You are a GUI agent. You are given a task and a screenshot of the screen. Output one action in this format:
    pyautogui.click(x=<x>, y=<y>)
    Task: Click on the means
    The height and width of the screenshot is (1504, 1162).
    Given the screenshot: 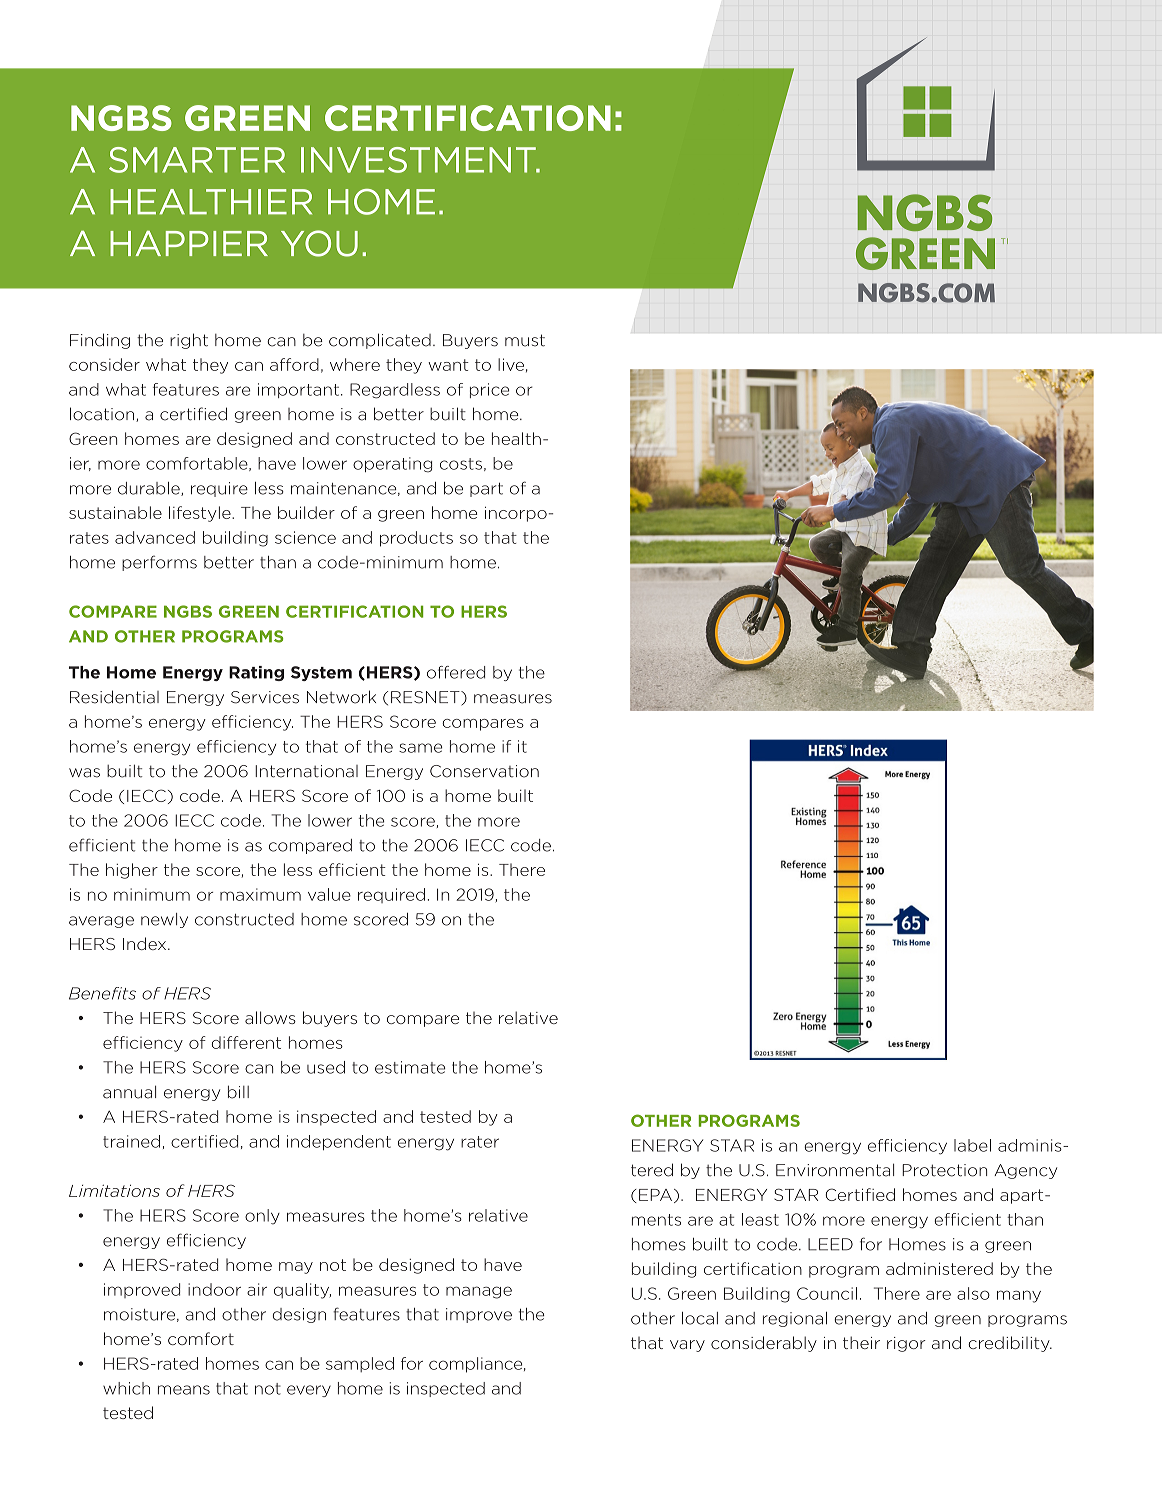 What is the action you would take?
    pyautogui.click(x=184, y=1390)
